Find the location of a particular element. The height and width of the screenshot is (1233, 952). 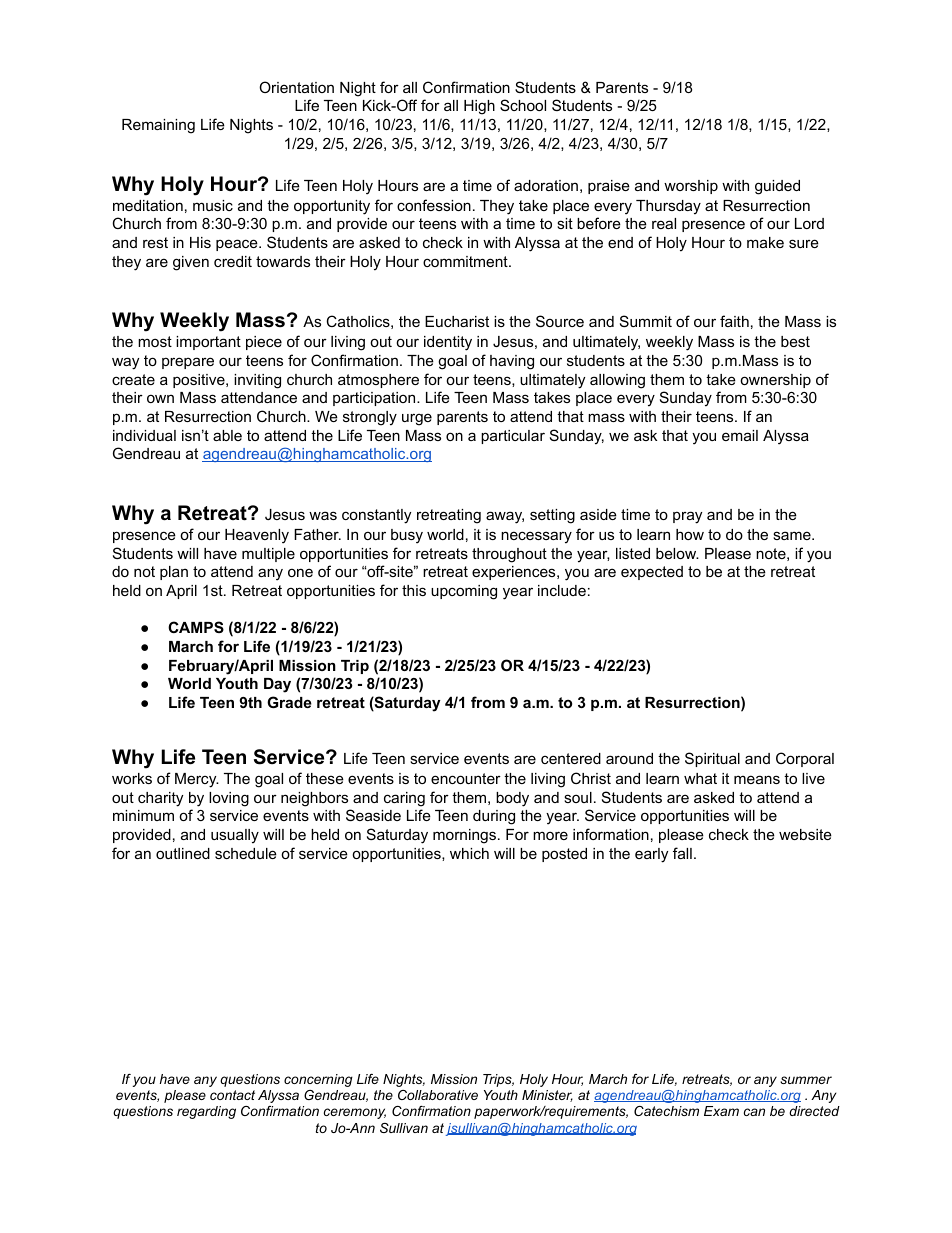

CAMPS is located at coordinates (196, 627).
